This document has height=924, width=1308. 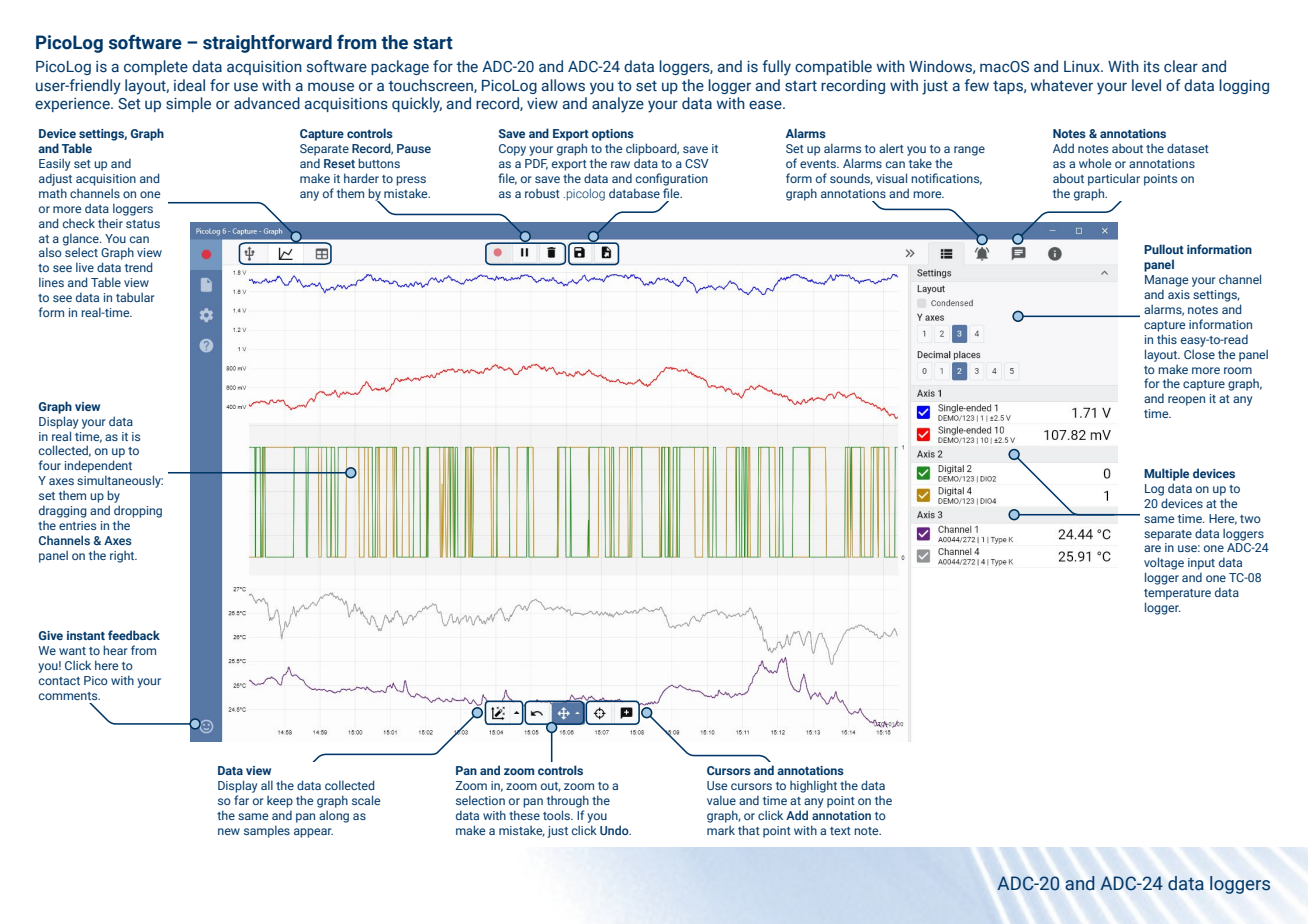 What do you see at coordinates (840, 831) in the document?
I see `text` at bounding box center [840, 831].
